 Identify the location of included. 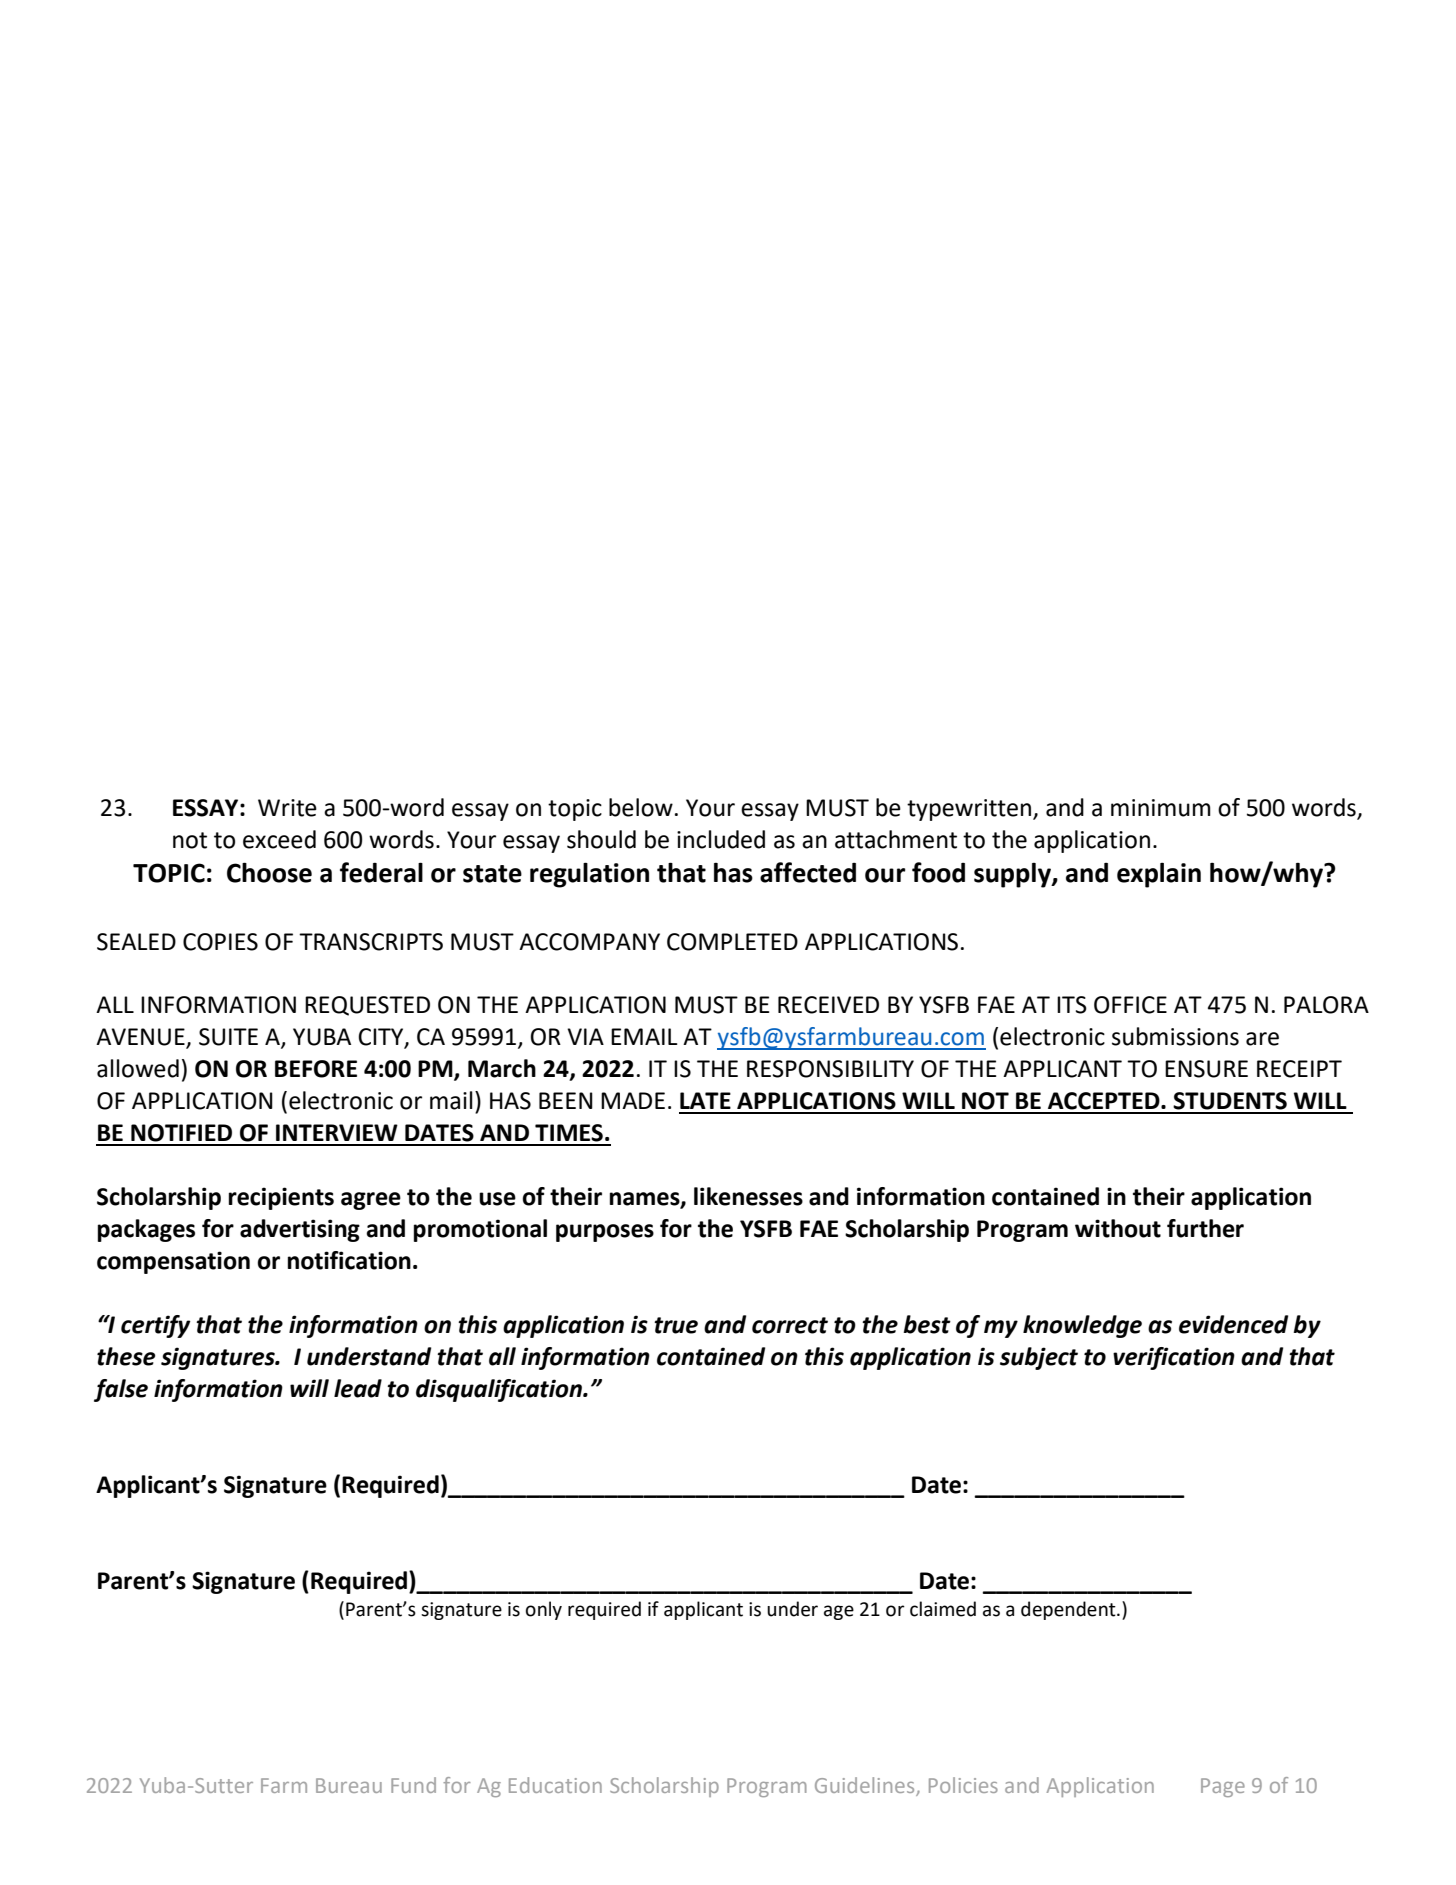
(721, 839).
